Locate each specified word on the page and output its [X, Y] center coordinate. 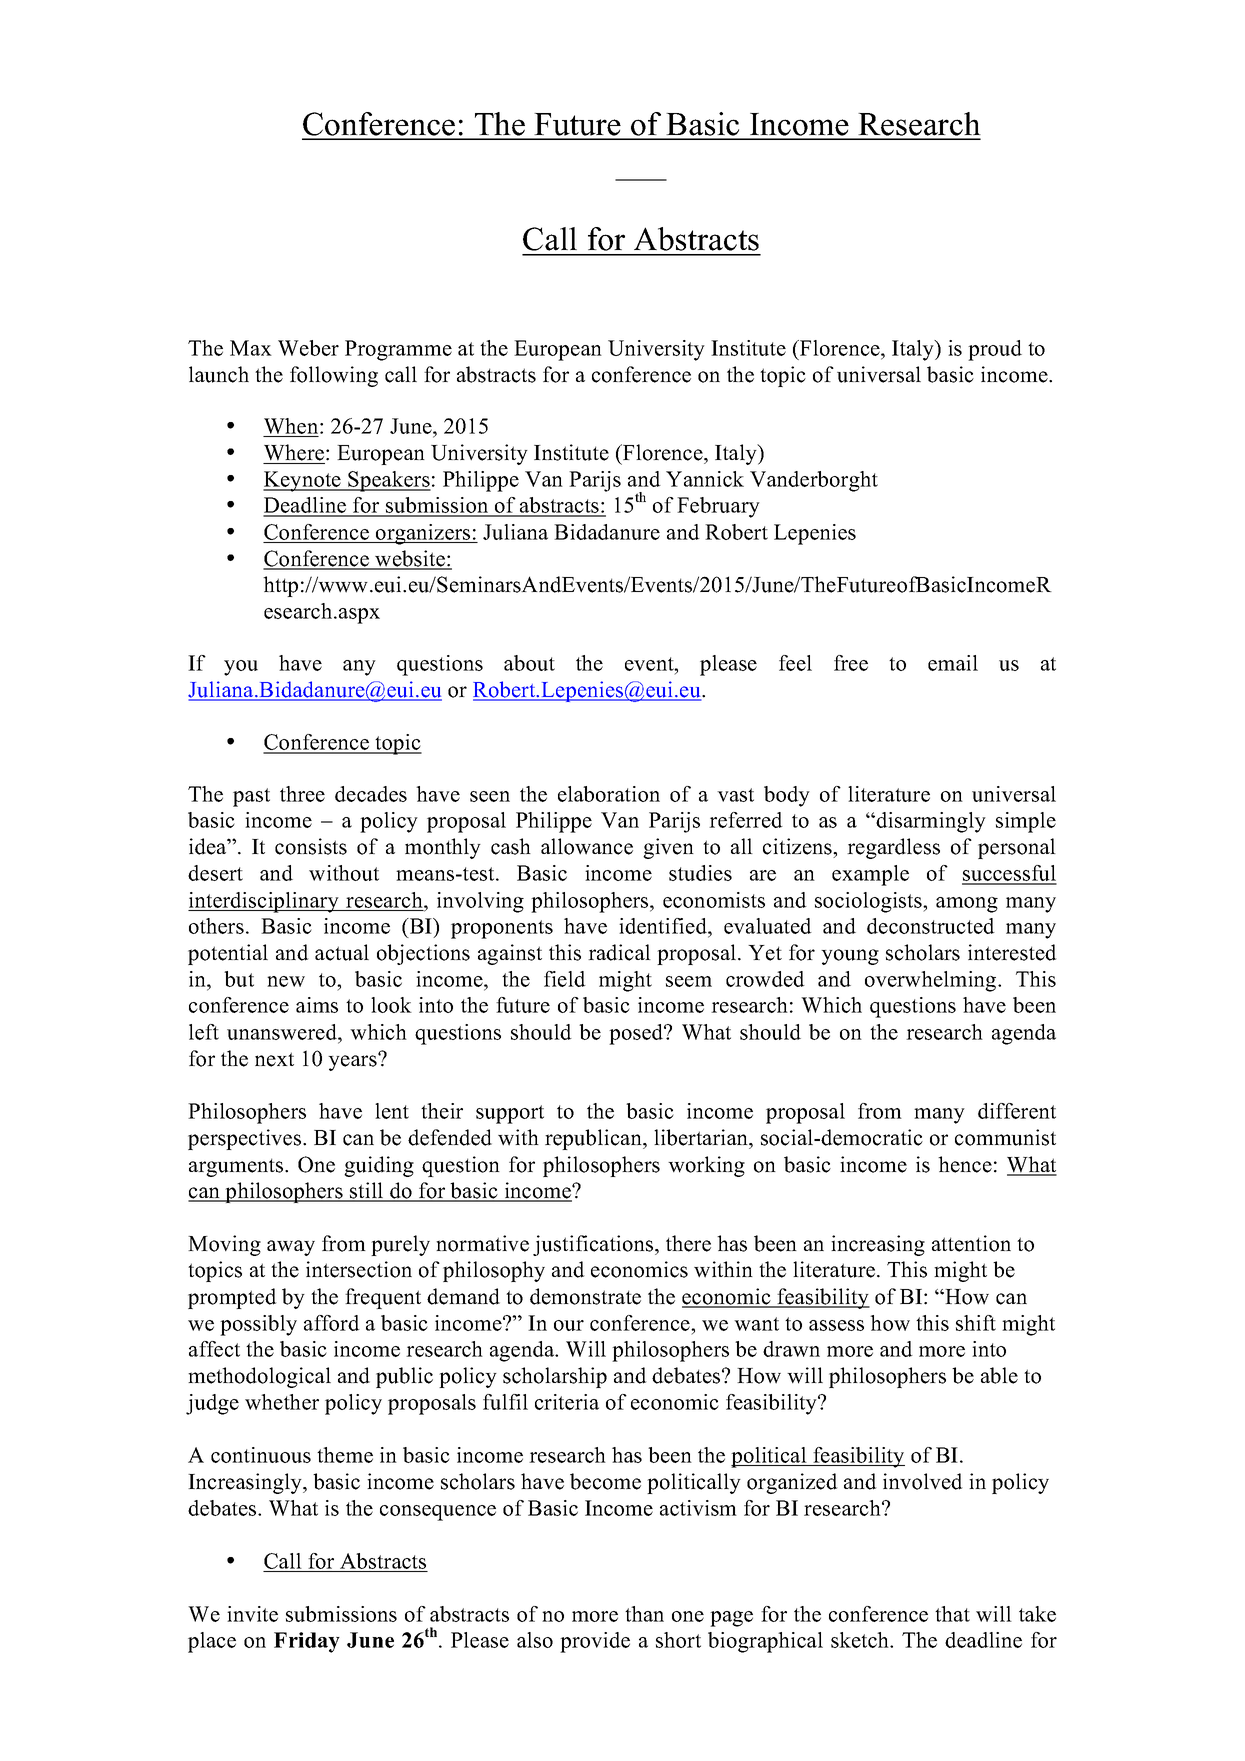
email [953, 663]
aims [317, 1005]
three [302, 794]
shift [976, 1323]
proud [995, 350]
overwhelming [932, 981]
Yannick [705, 479]
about [529, 663]
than [644, 1614]
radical [619, 952]
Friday [307, 1642]
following [334, 376]
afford [332, 1323]
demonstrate [585, 1296]
